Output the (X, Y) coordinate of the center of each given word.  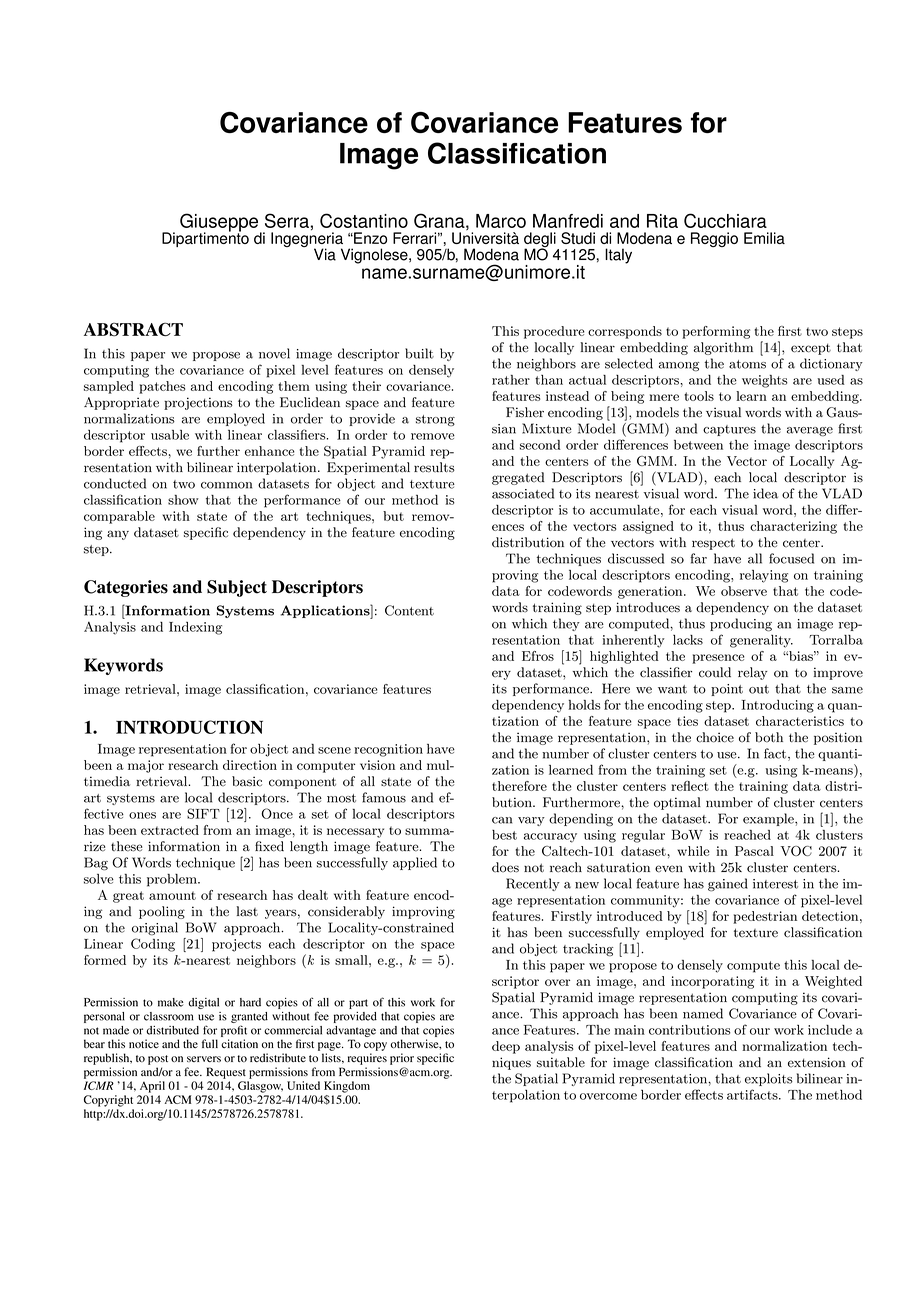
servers (204, 1059)
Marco (501, 221)
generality (761, 641)
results (434, 467)
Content (409, 610)
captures (729, 430)
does (505, 867)
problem (173, 880)
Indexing (195, 628)
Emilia (764, 238)
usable (170, 435)
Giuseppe (220, 223)
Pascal (754, 851)
